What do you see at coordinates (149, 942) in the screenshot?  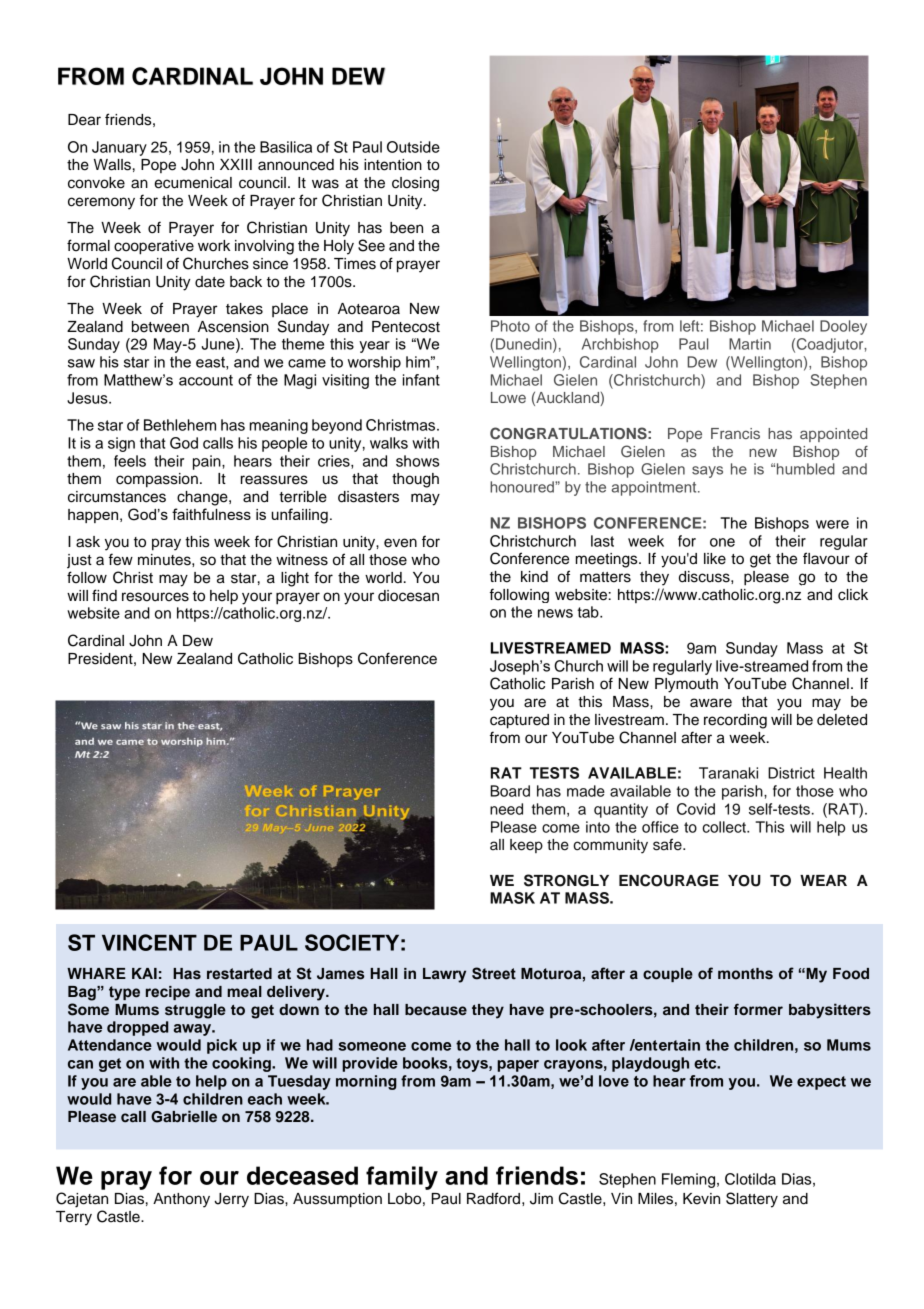 I see `VINCENT` at bounding box center [149, 942].
